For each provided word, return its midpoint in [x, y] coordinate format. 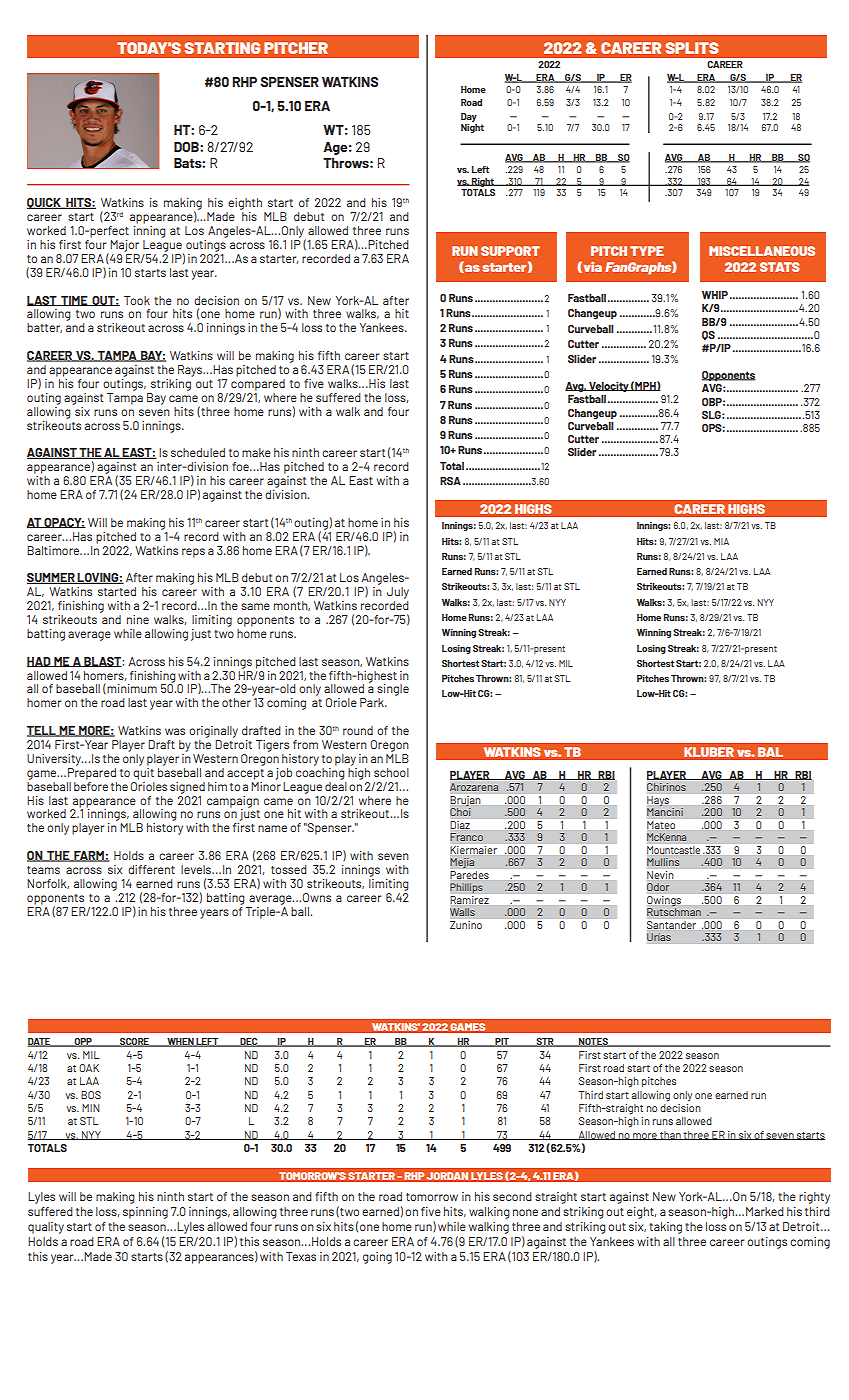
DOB [187, 147]
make [256, 452]
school [391, 772]
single [393, 690]
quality [46, 1228]
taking [665, 1228]
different [151, 869]
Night [472, 128]
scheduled [198, 452]
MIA [721, 541]
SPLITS [691, 48]
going [377, 1258]
